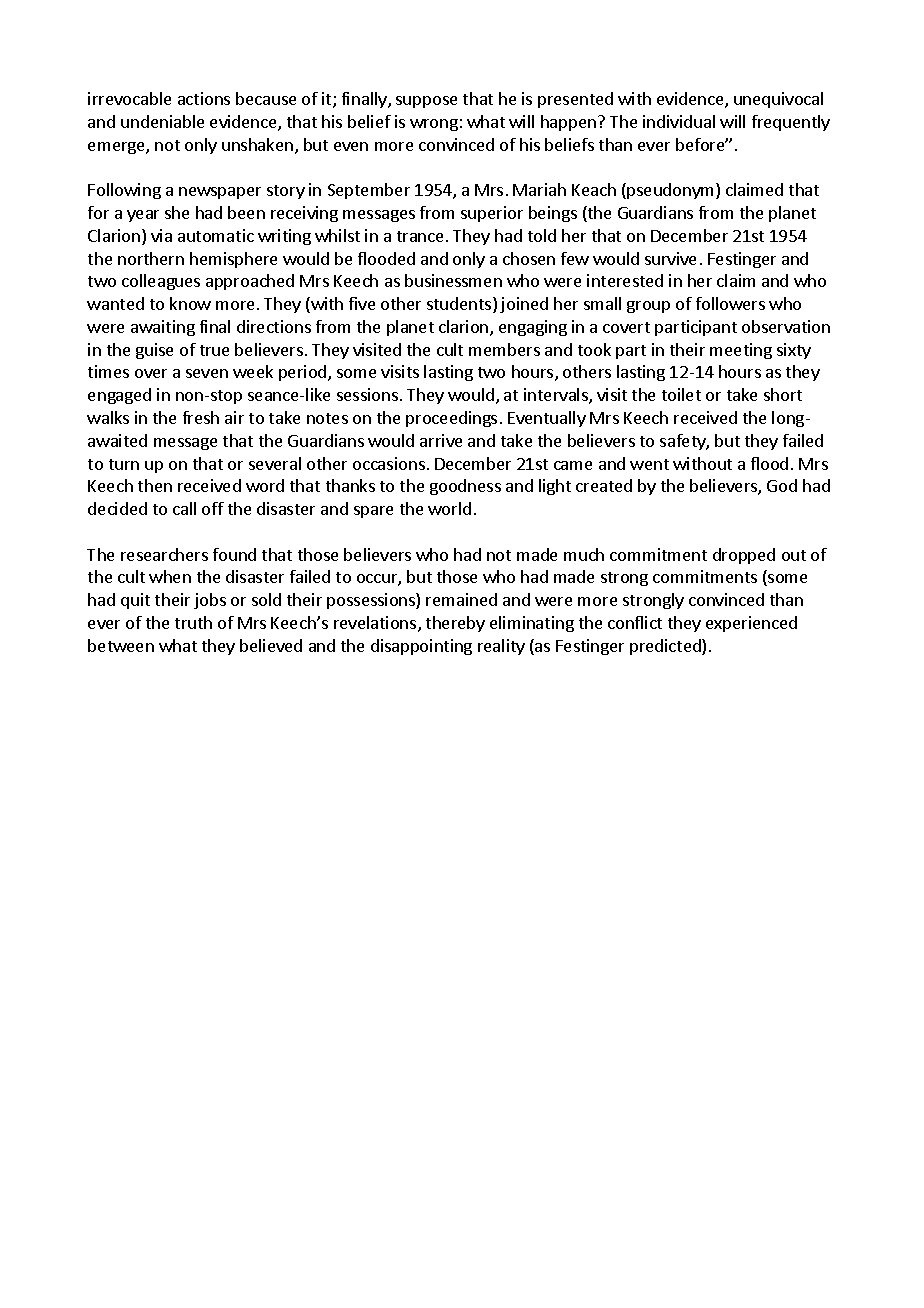  I want to click on colleagues, so click(161, 282).
